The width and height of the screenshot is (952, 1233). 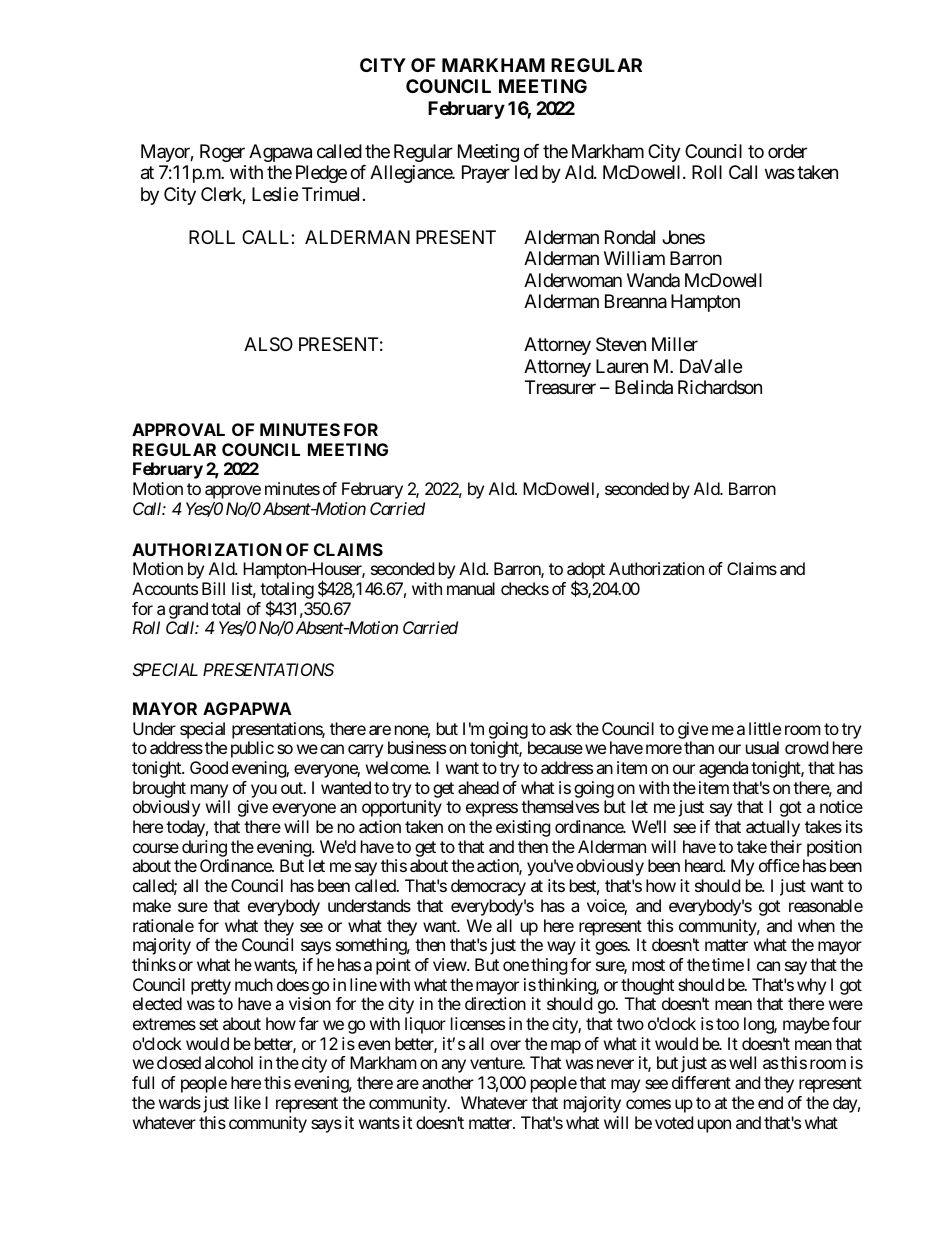 I want to click on upon, so click(x=714, y=1126).
